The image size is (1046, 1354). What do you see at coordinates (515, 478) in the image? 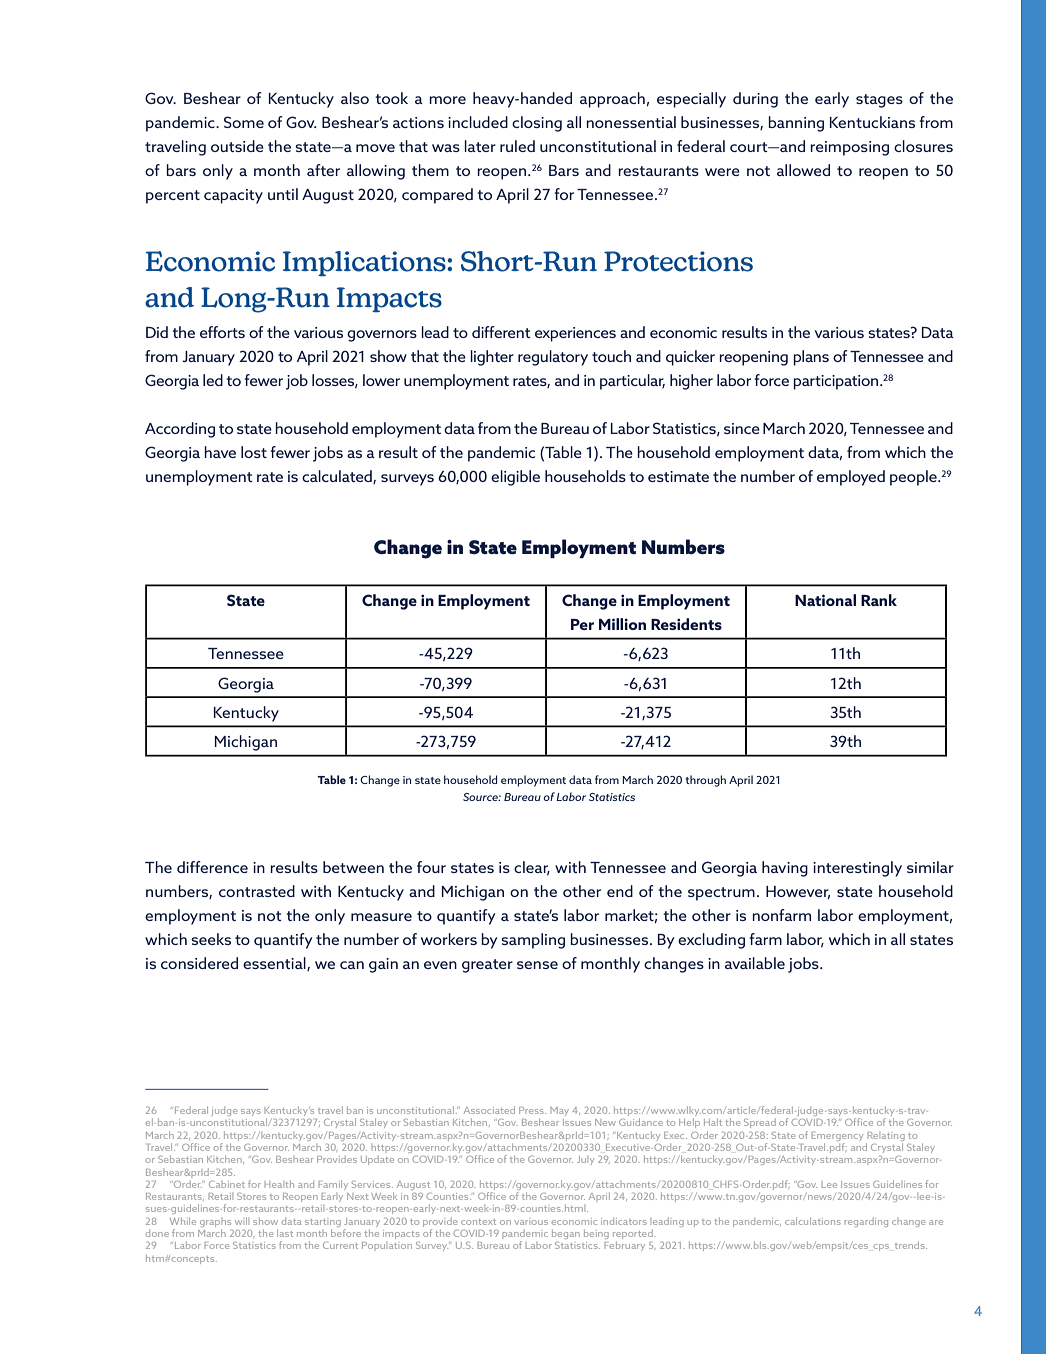
I see `eligible` at bounding box center [515, 478].
